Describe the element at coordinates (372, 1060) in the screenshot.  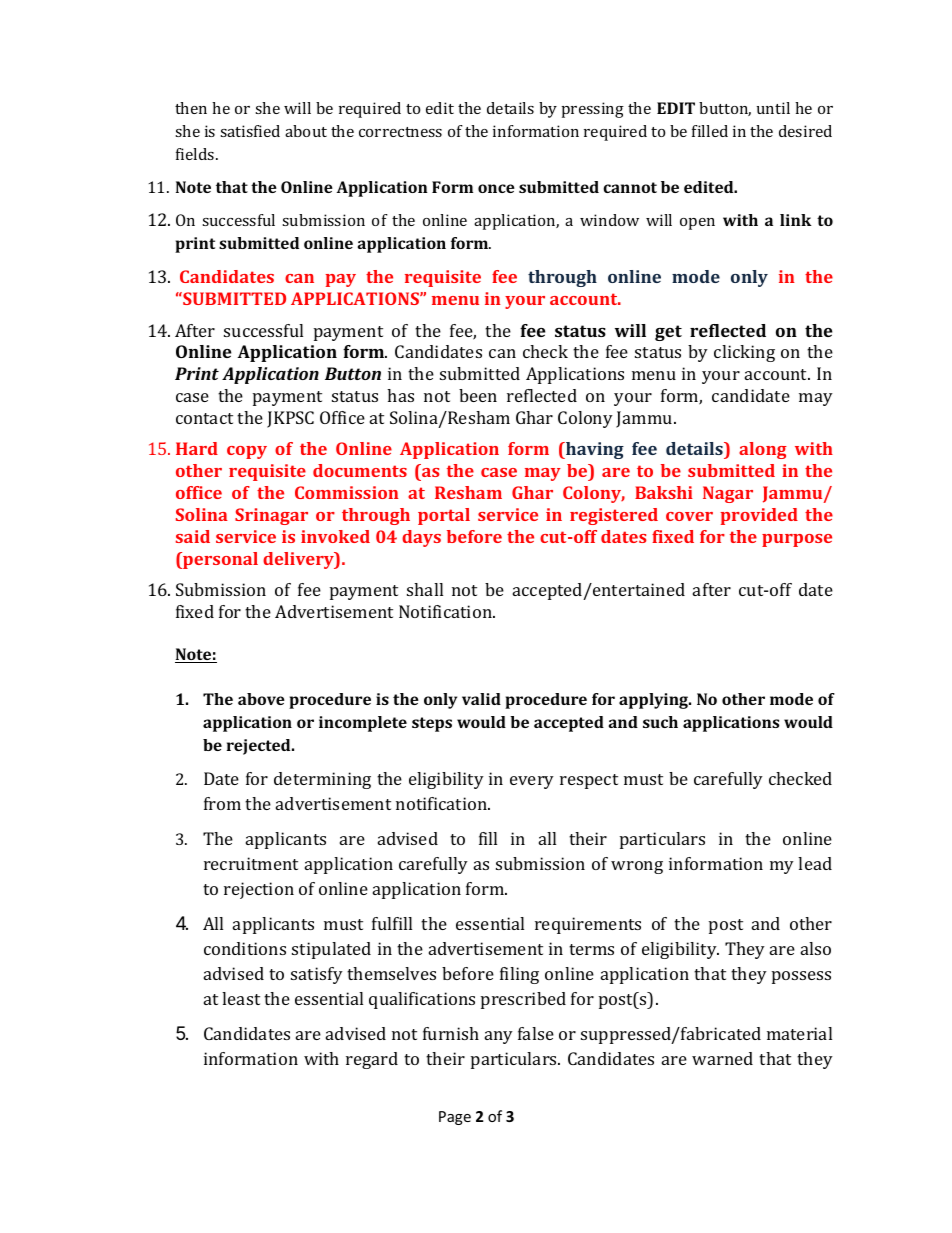
I see `regard` at that location.
